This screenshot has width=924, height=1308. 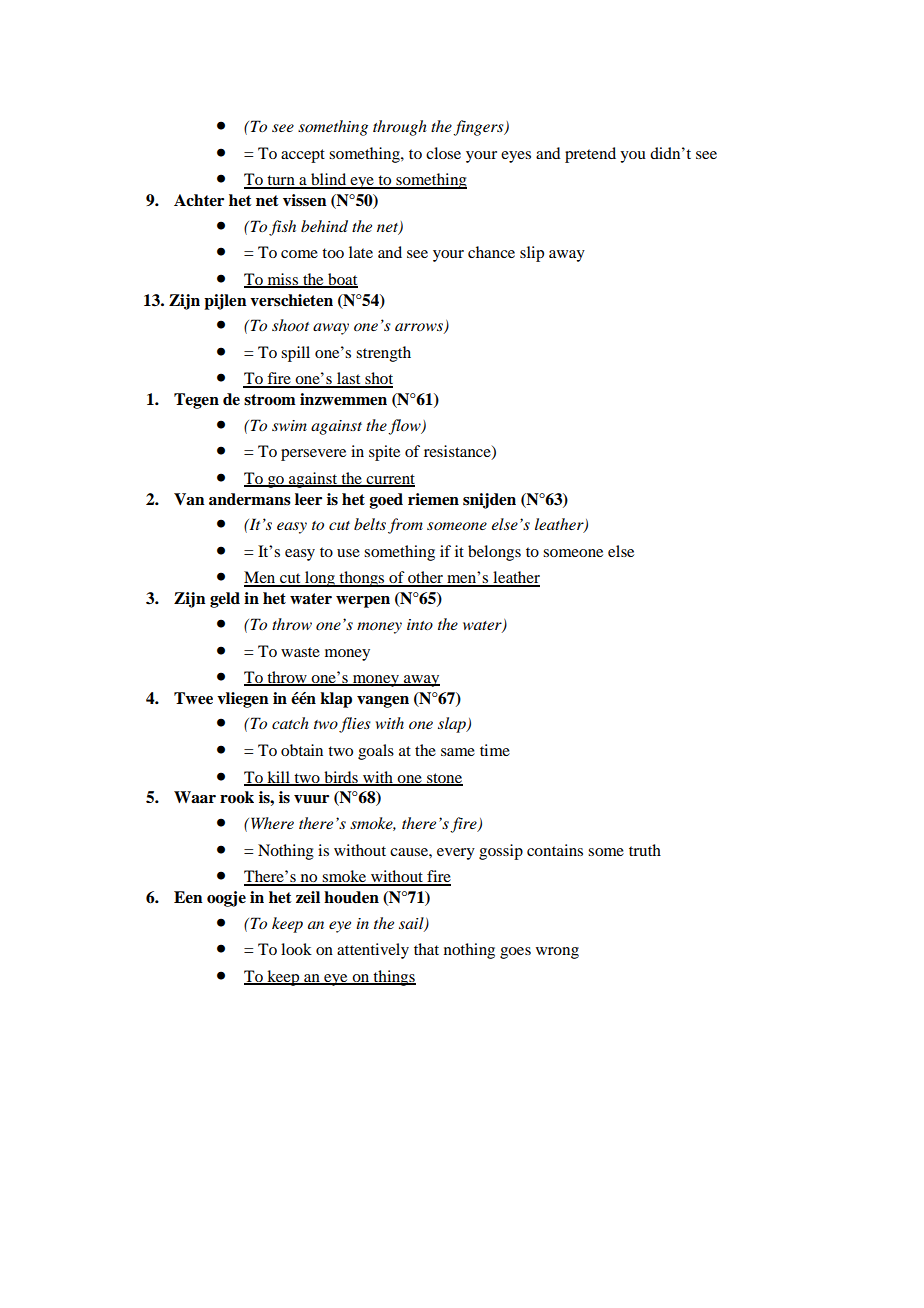 What do you see at coordinates (590, 155) in the screenshot?
I see `pretend` at bounding box center [590, 155].
